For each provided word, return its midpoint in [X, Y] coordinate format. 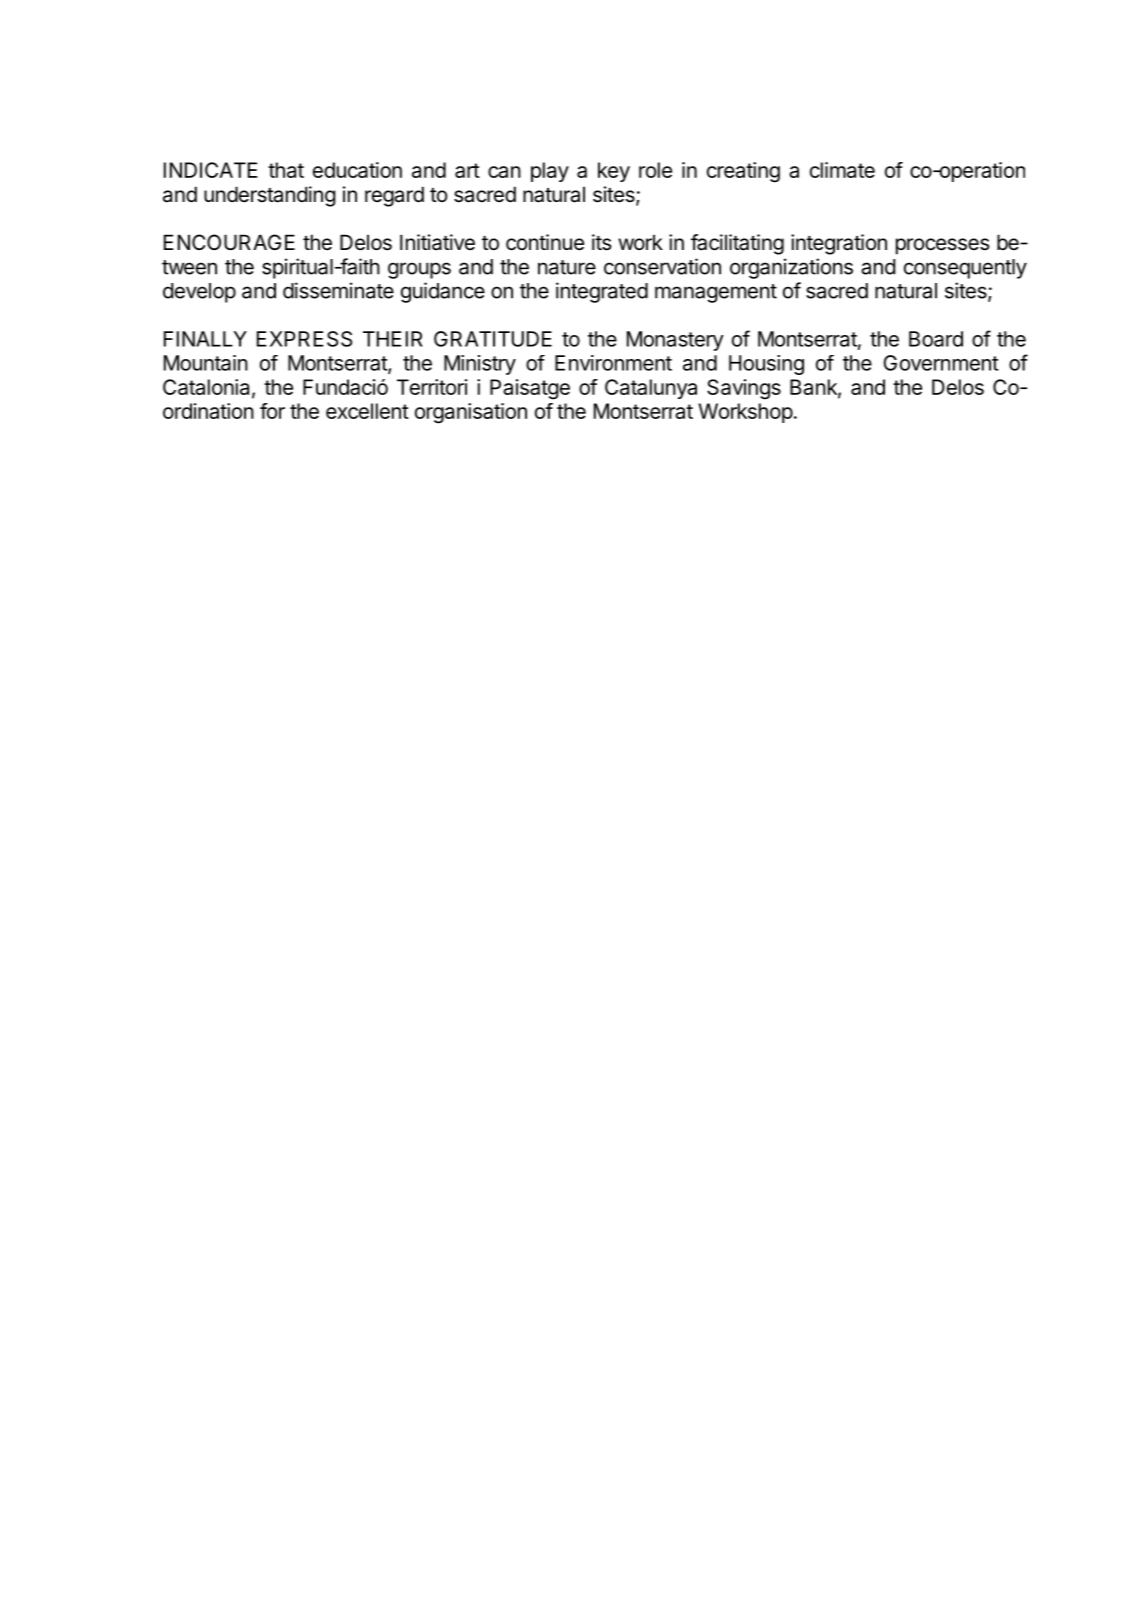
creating [743, 172]
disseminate [338, 290]
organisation [471, 413]
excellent [367, 411]
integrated [602, 292]
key [614, 172]
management [716, 293]
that [286, 170]
